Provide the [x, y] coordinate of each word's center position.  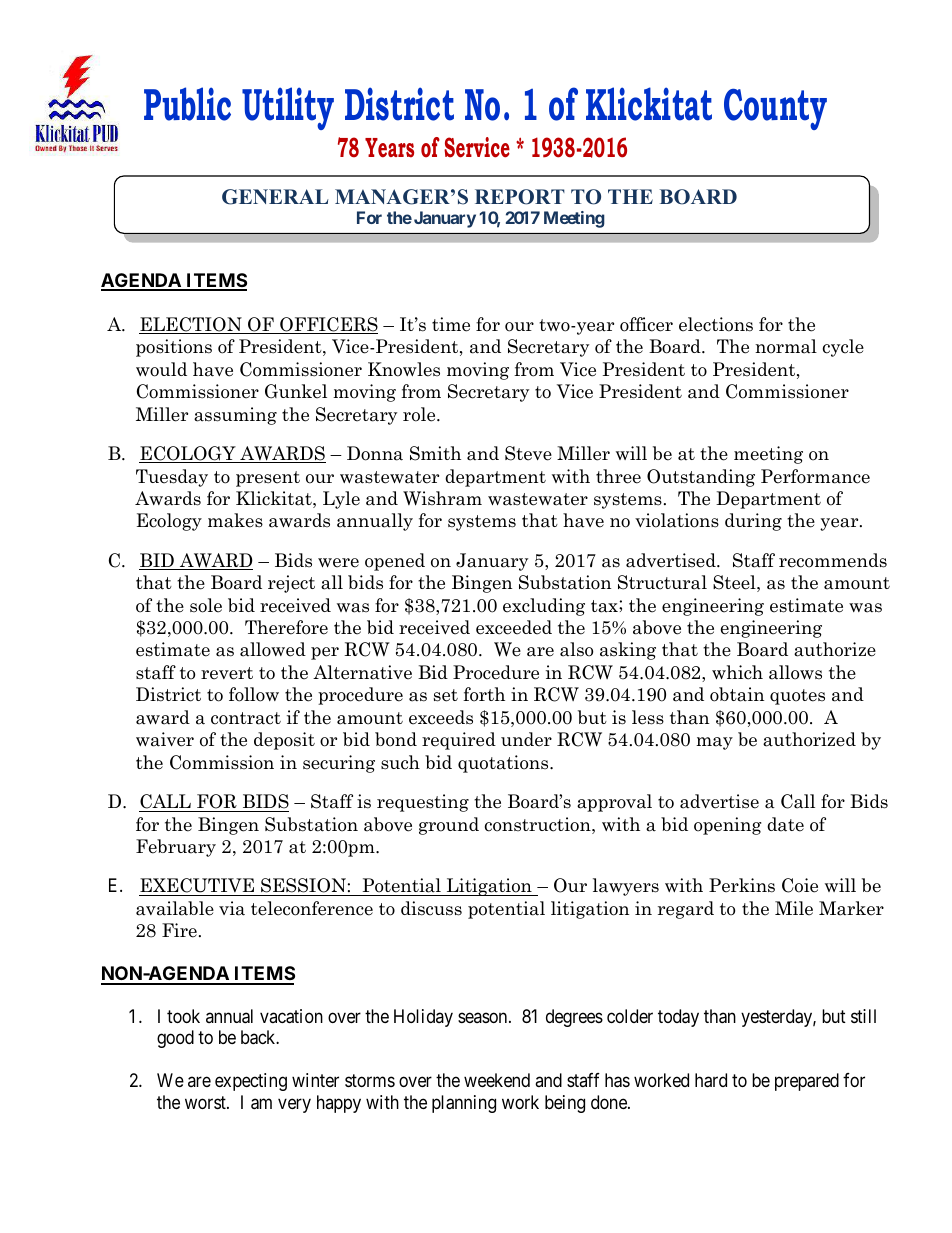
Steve [528, 453]
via [232, 908]
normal [786, 346]
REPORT [520, 197]
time [451, 324]
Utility [288, 108]
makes [235, 520]
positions [174, 348]
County [775, 109]
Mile [794, 908]
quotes [797, 697]
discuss [431, 908]
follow [254, 694]
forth [484, 694]
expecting [251, 1082]
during [753, 522]
